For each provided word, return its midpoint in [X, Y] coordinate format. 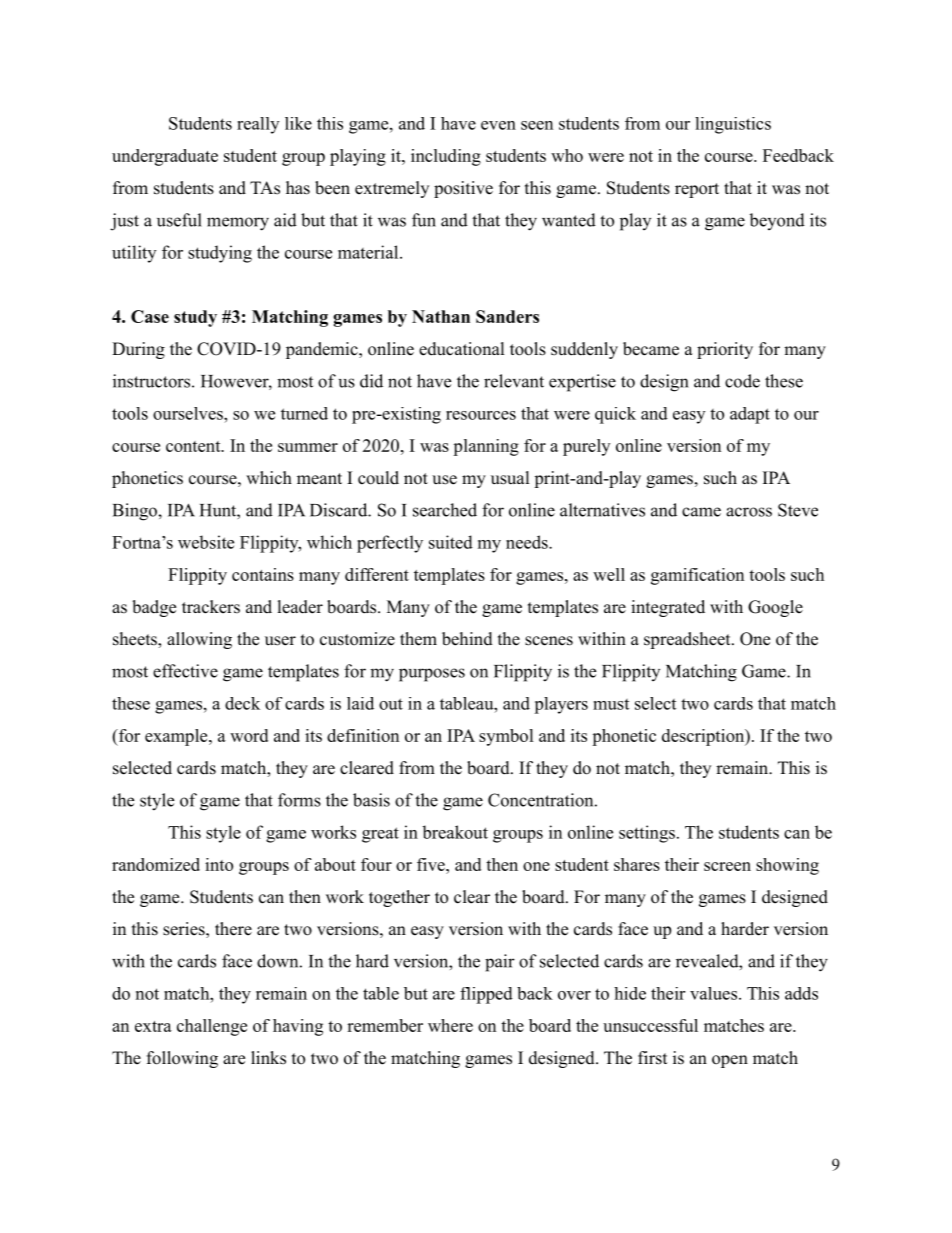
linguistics [733, 125]
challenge [212, 1027]
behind [467, 639]
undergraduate [165, 157]
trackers [211, 607]
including [446, 157]
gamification [697, 576]
